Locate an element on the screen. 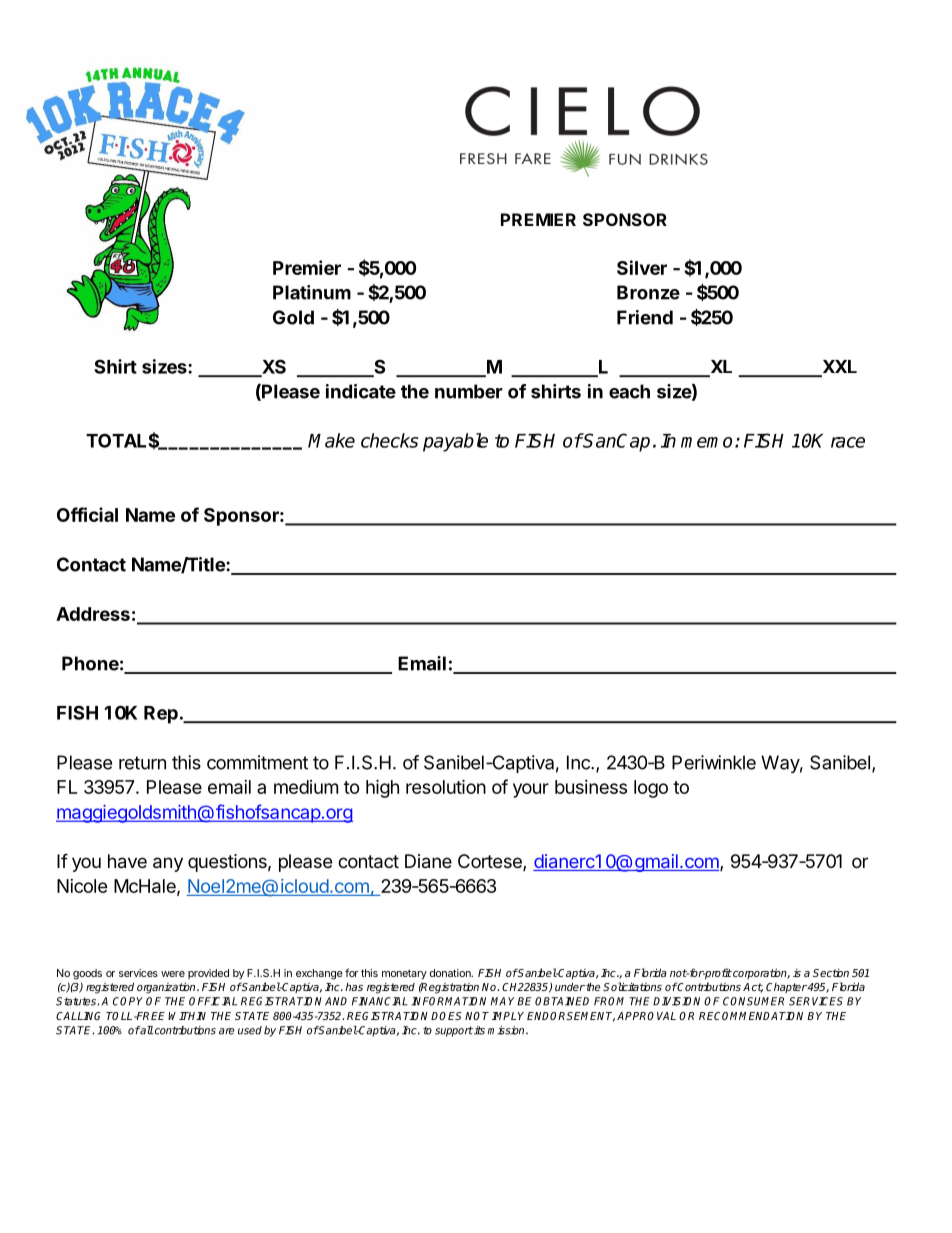 The image size is (952, 1233). organization is located at coordinates (167, 988).
